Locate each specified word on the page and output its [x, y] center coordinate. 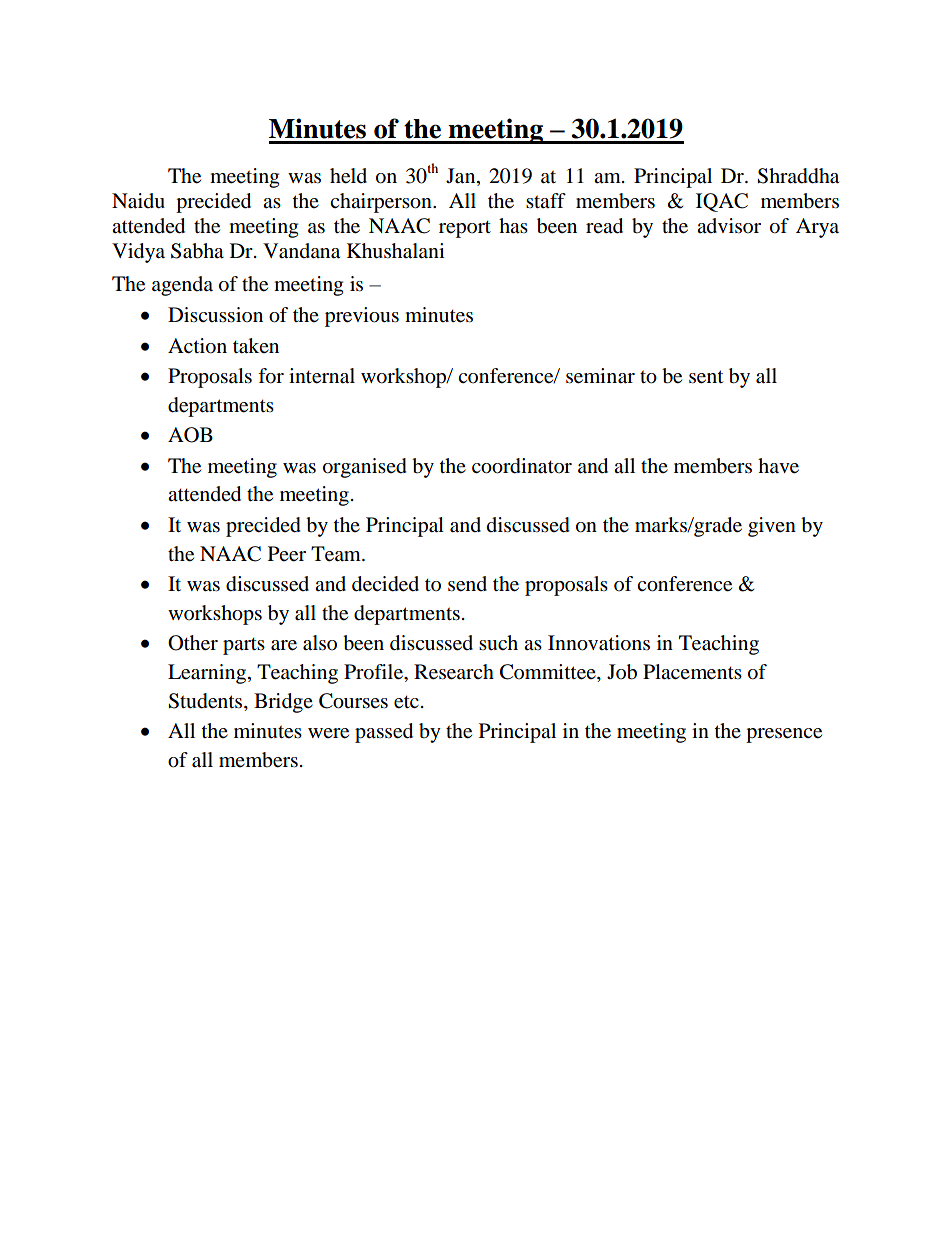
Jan [462, 176]
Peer [287, 554]
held [348, 176]
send [467, 584]
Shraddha [798, 176]
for [271, 376]
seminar [600, 376]
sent [706, 377]
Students [206, 702]
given [772, 527]
